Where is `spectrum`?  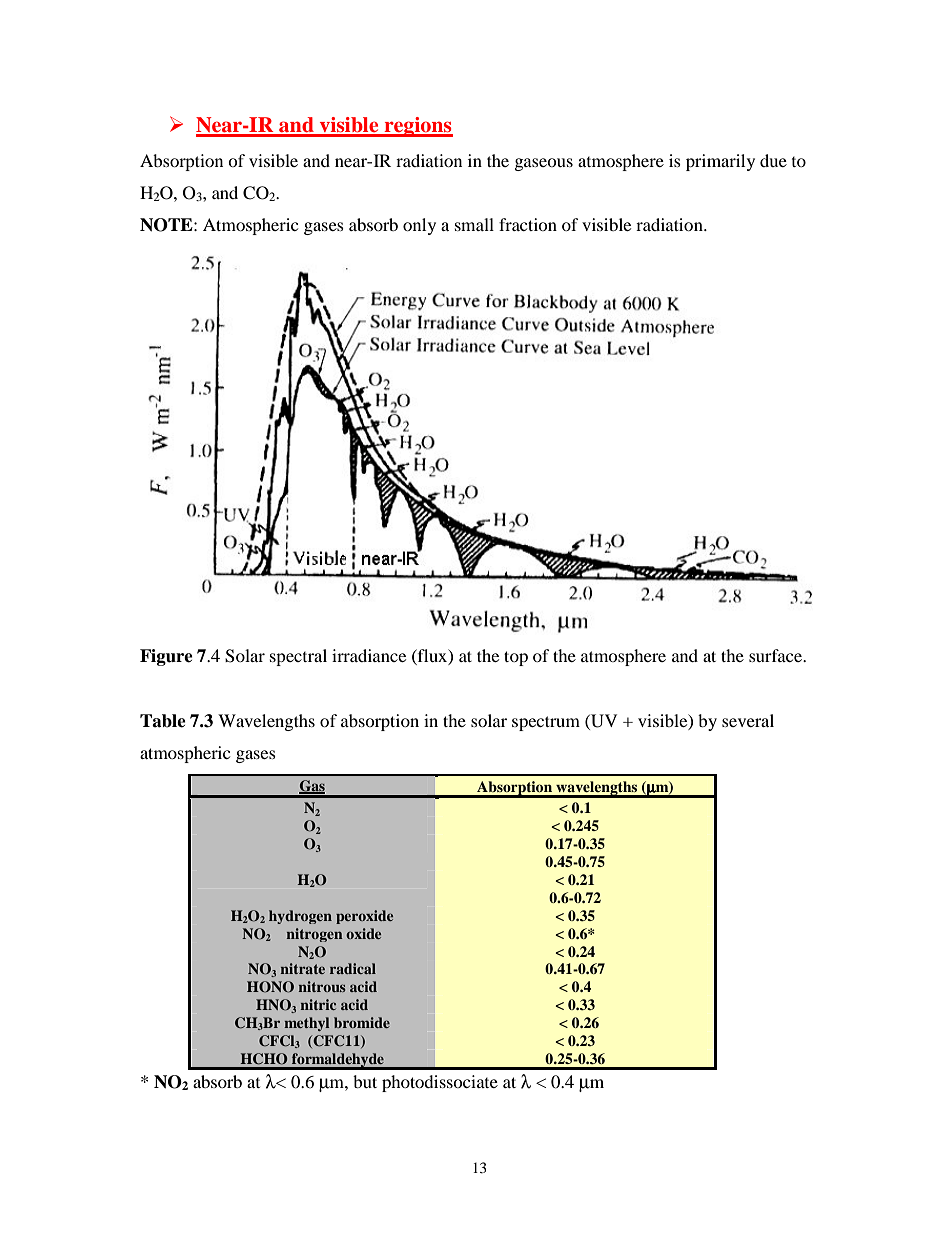
spectrum is located at coordinates (546, 723).
